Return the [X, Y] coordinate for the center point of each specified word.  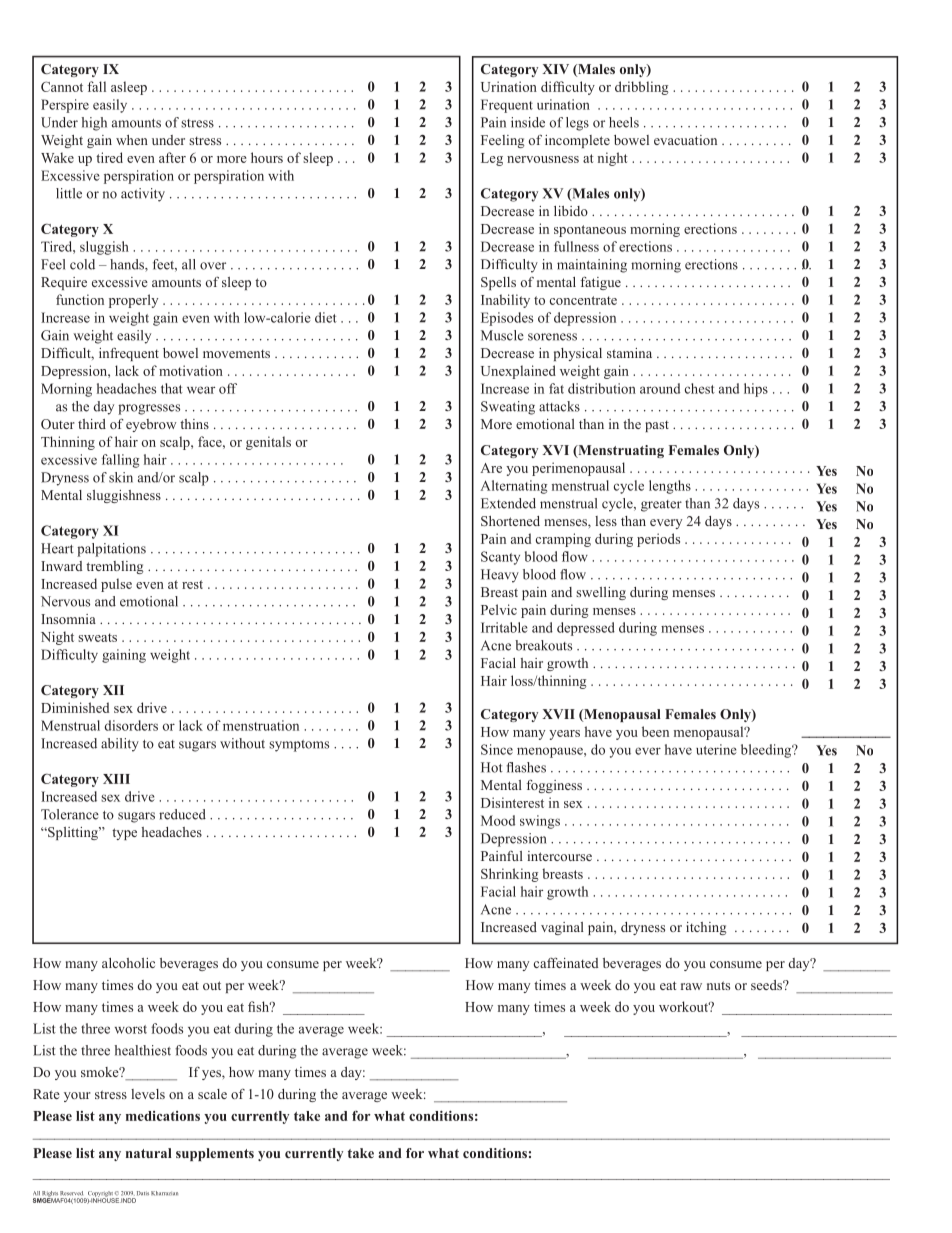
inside [528, 122]
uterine [716, 749]
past [657, 426]
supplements [215, 1154]
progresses [149, 409]
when [132, 140]
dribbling [641, 88]
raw [691, 986]
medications [163, 1116]
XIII [116, 779]
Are [491, 468]
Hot [492, 767]
